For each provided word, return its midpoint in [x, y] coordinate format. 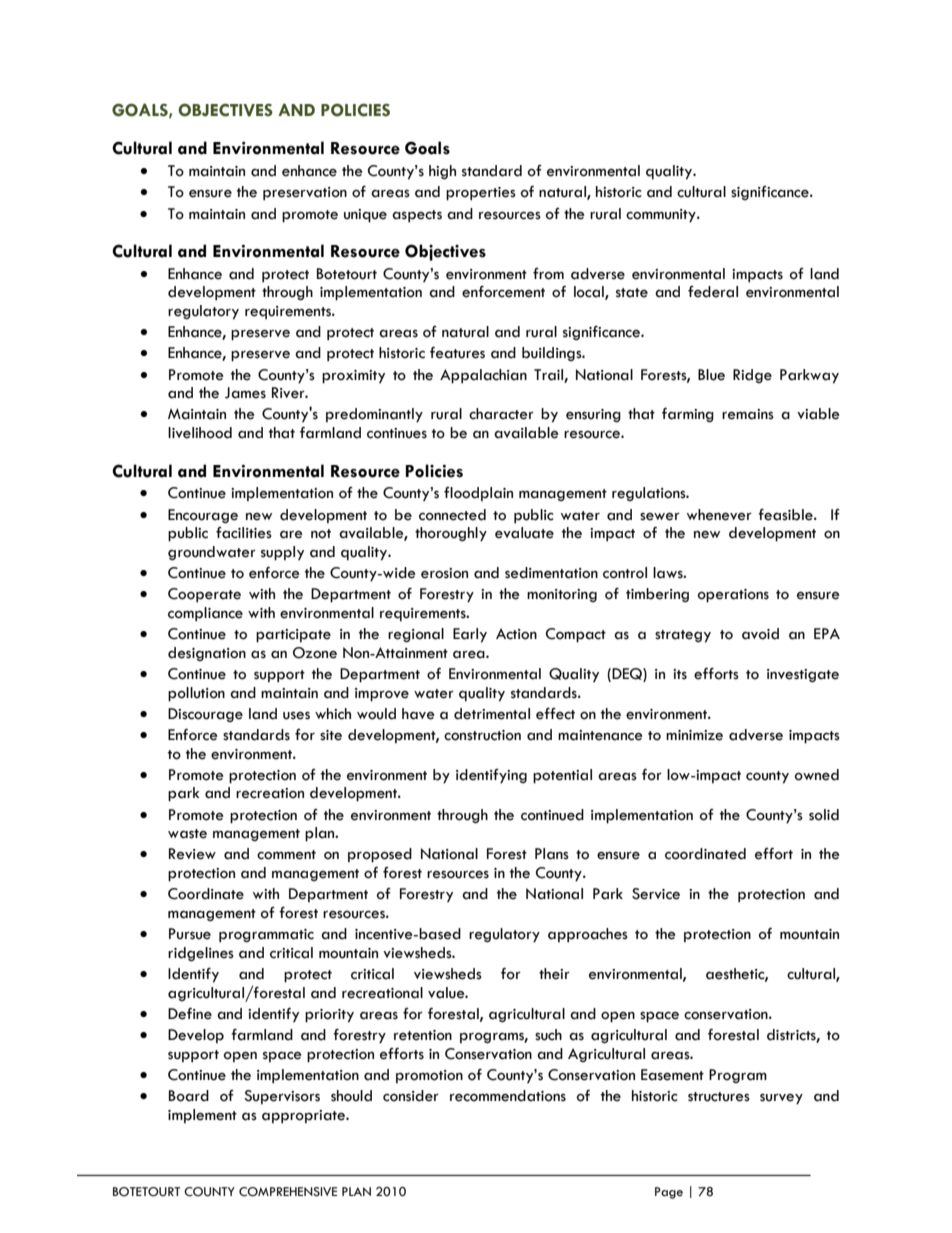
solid [824, 815]
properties [481, 194]
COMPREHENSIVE [288, 1192]
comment [286, 855]
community [662, 216]
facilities [244, 533]
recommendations [508, 1096]
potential [562, 776]
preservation [305, 194]
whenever [719, 515]
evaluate [524, 533]
